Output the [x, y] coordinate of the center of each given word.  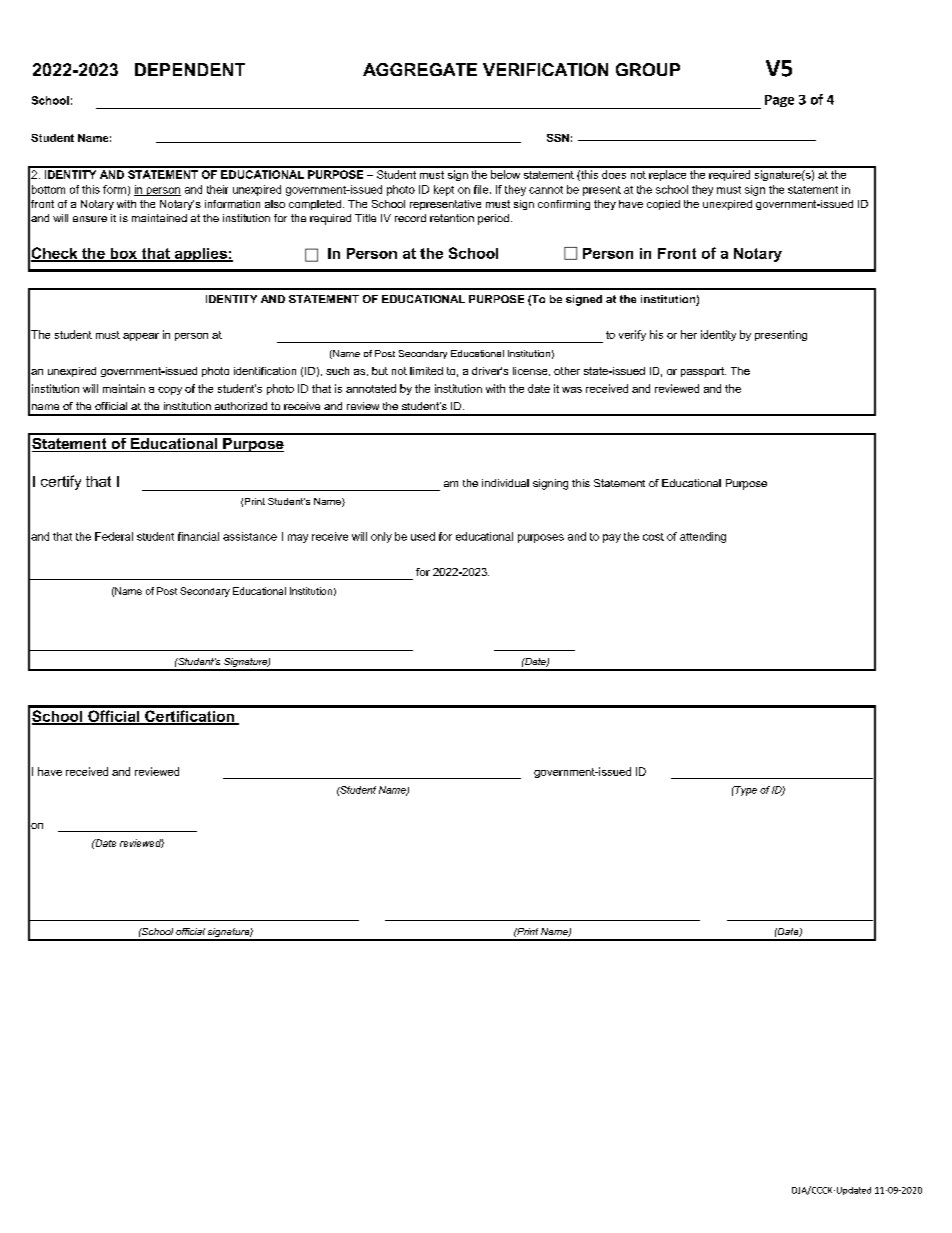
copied [663, 205]
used [423, 536]
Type [745, 791]
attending [703, 537]
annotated [371, 388]
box [123, 254]
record [410, 218]
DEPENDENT [190, 69]
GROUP [648, 69]
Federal [114, 536]
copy [170, 391]
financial [198, 536]
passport [703, 372]
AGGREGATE [420, 69]
